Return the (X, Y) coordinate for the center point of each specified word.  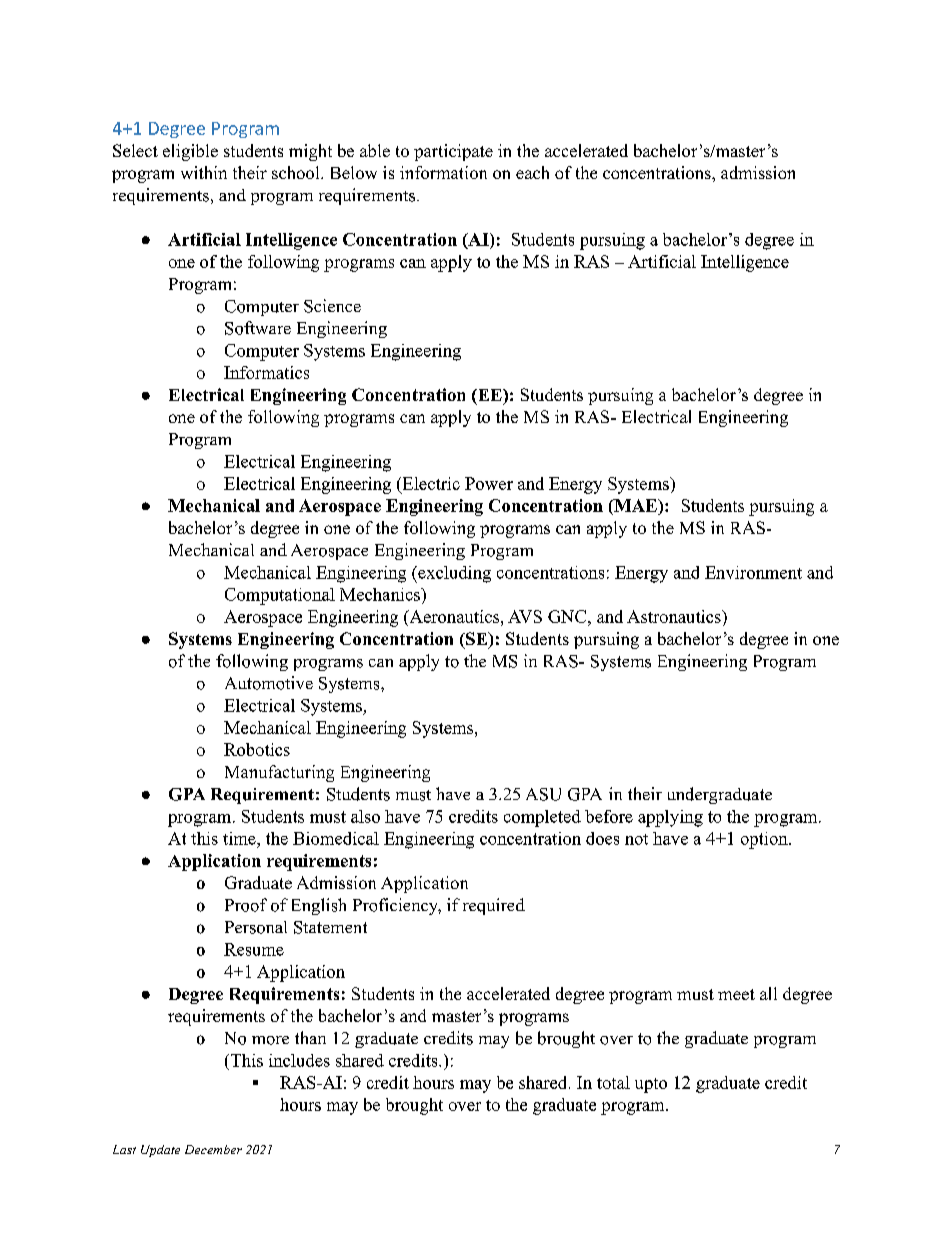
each (532, 172)
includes (299, 1060)
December (213, 1149)
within (204, 172)
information (443, 172)
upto (651, 1085)
